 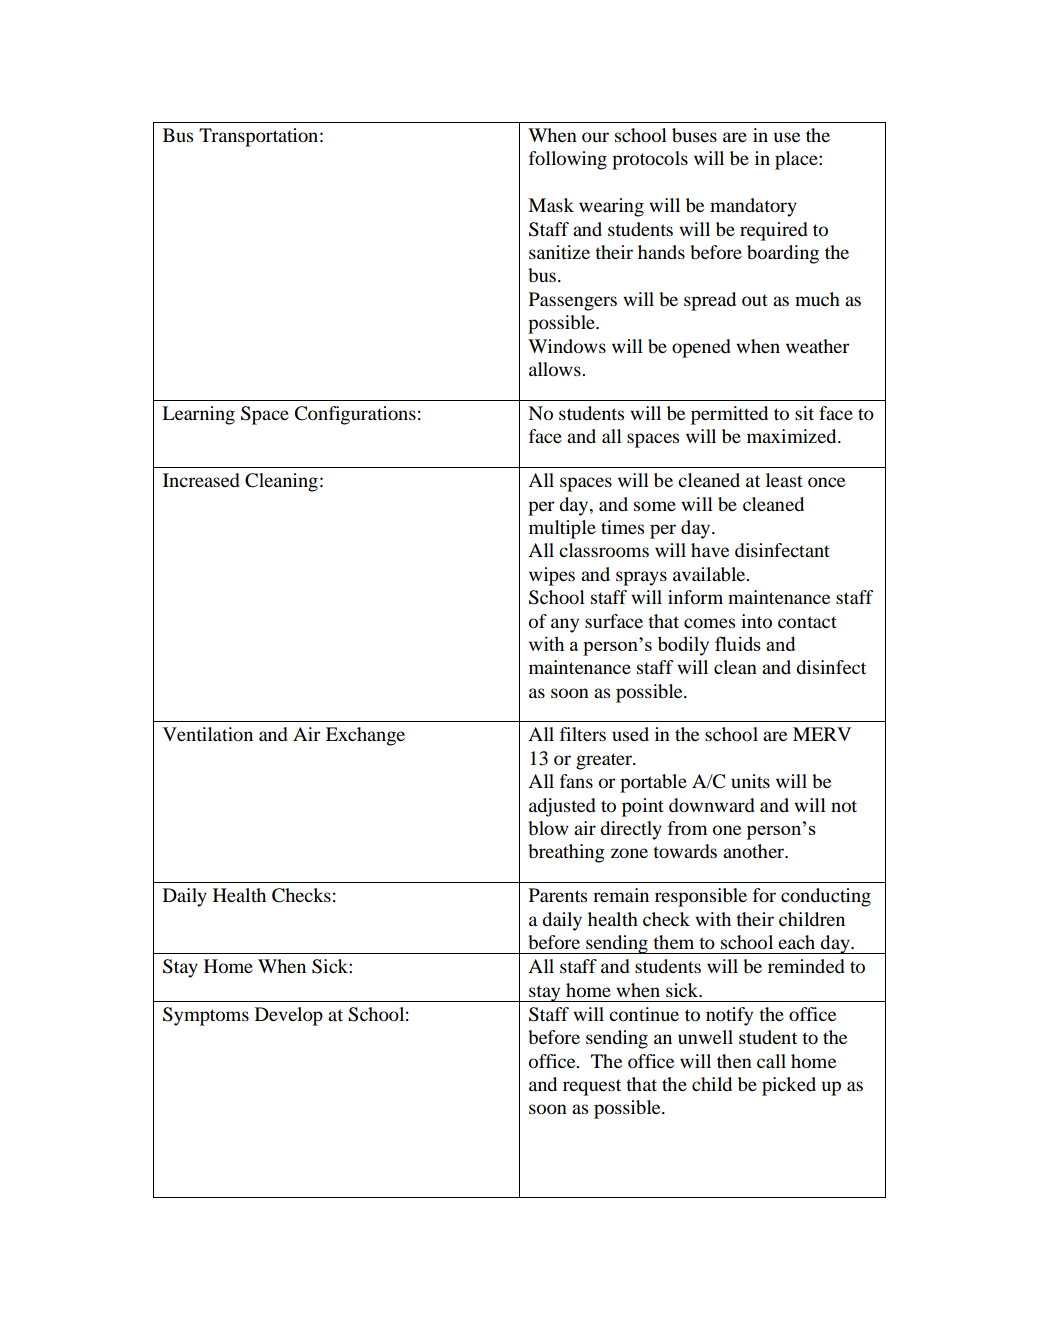 I want to click on place, so click(x=797, y=160).
